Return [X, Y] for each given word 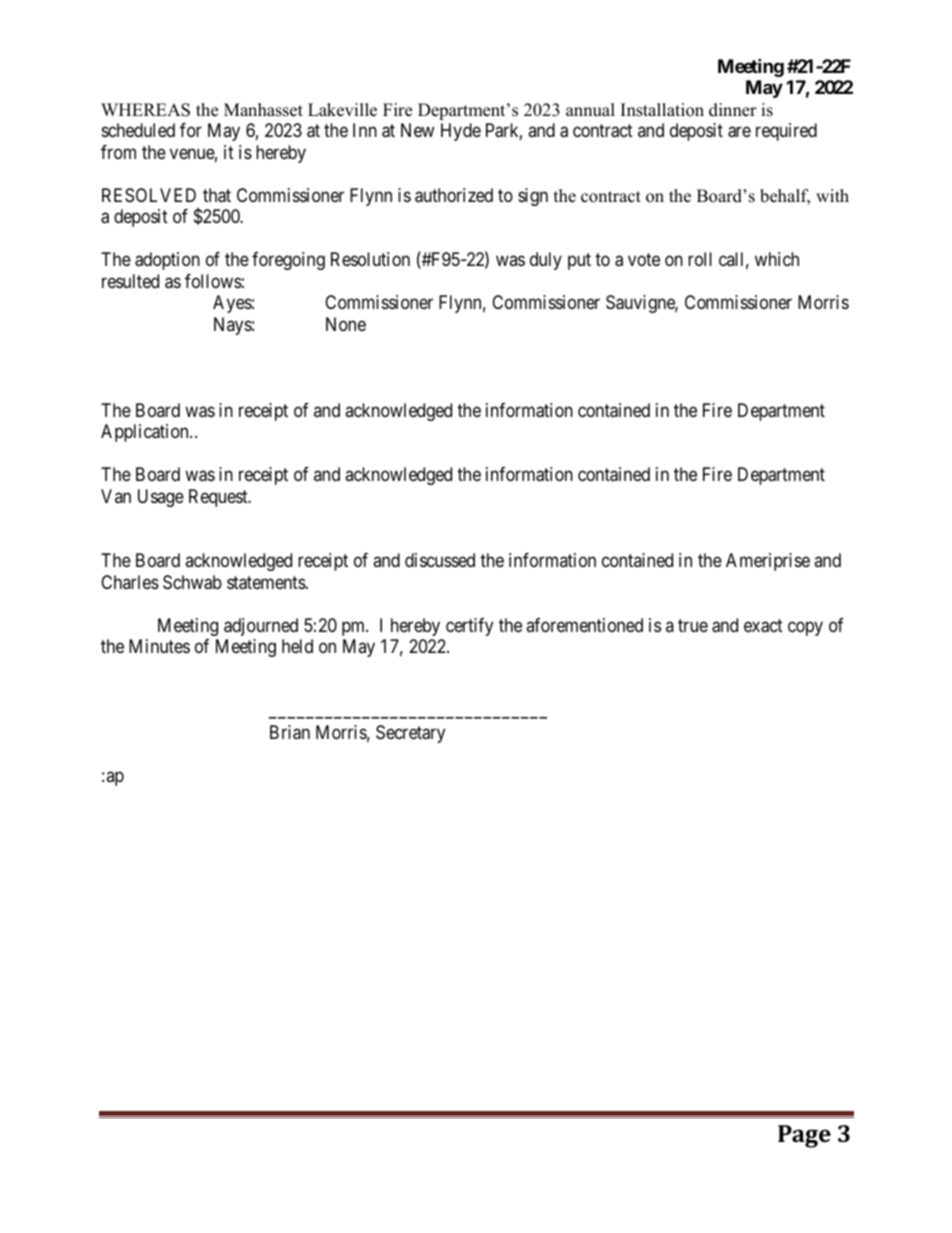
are [739, 132]
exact [763, 626]
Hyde [461, 132]
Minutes [159, 646]
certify [469, 627]
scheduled [138, 130]
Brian [290, 732]
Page [804, 1136]
